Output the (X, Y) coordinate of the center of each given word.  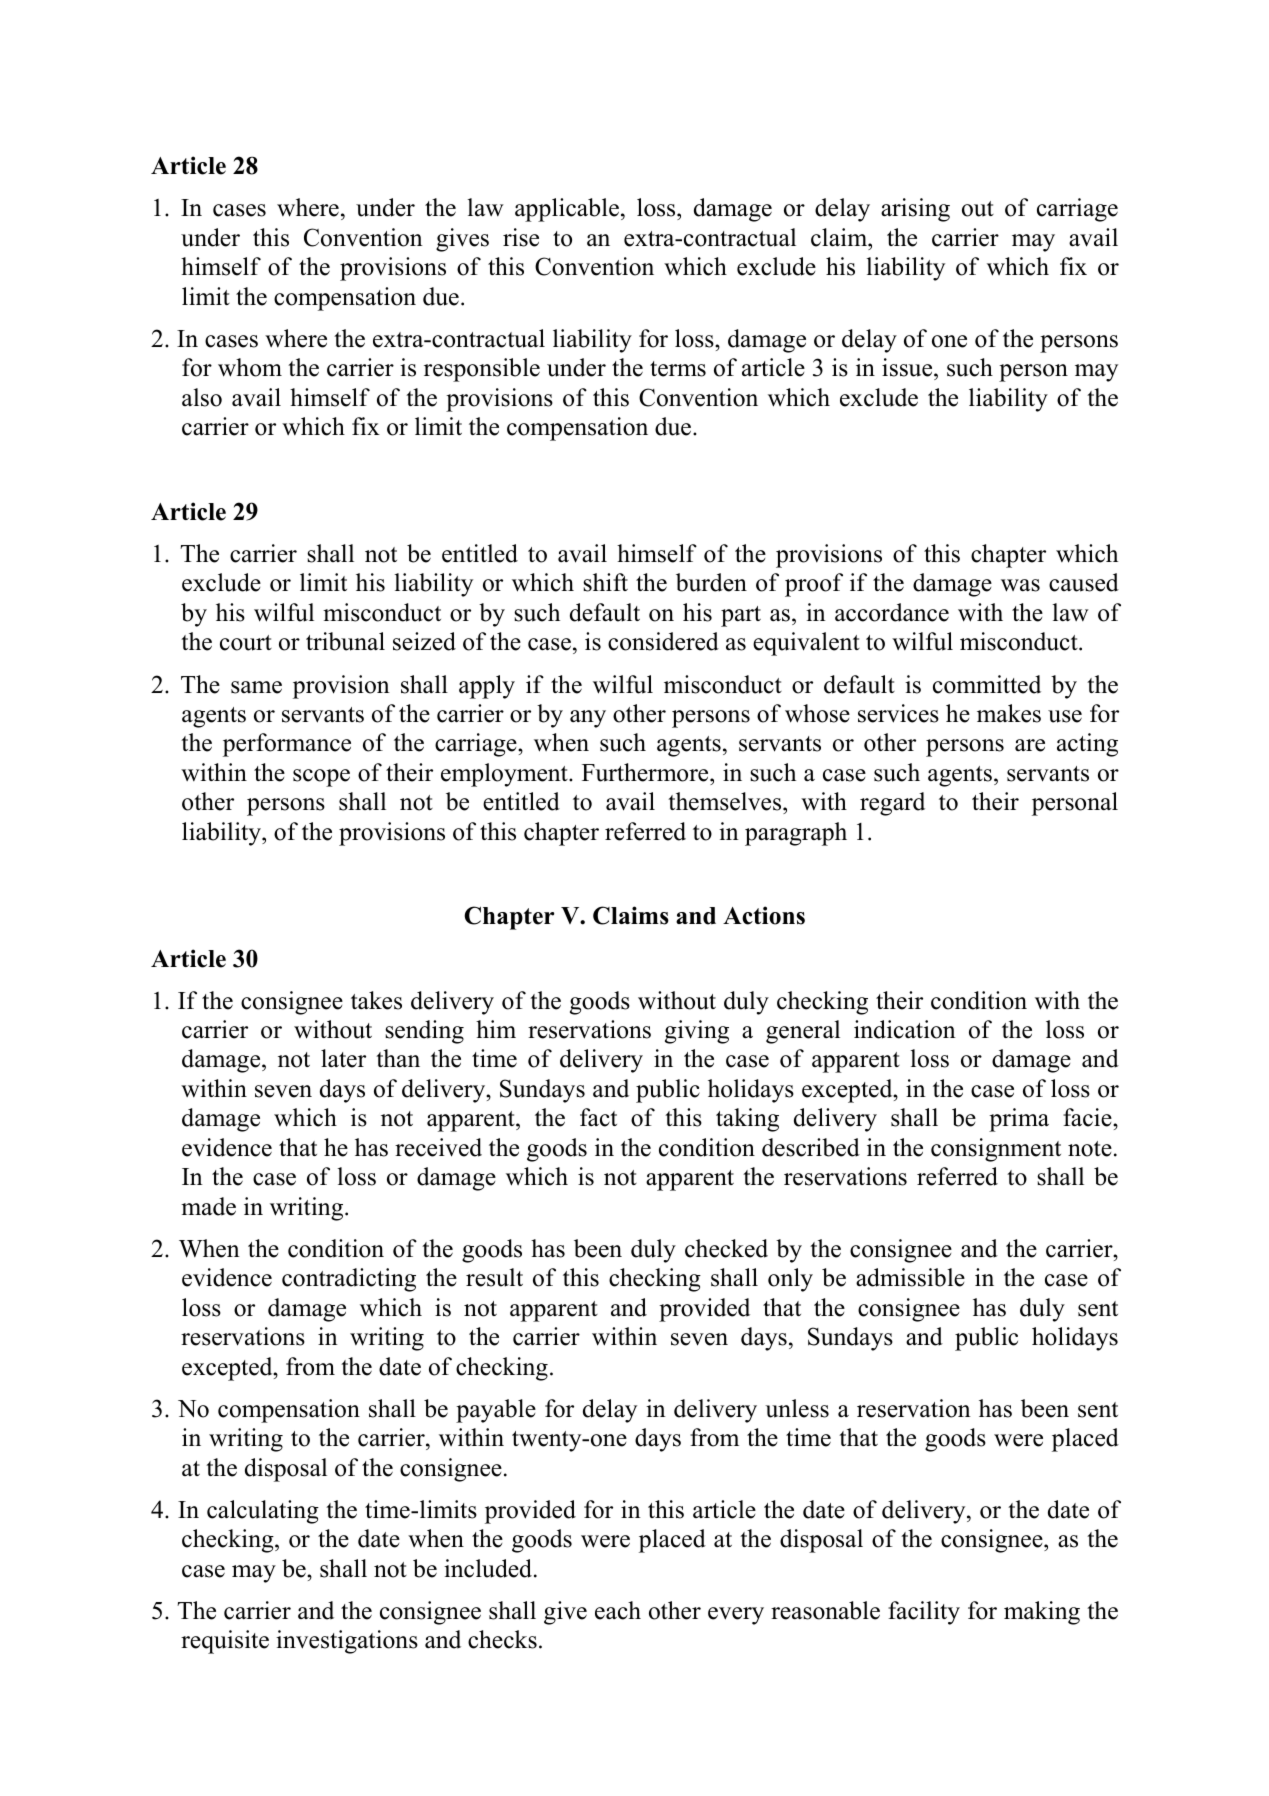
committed (987, 684)
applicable (567, 210)
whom (250, 367)
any (588, 719)
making (1042, 1613)
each (618, 1610)
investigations (347, 1642)
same (256, 687)
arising (915, 210)
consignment (996, 1150)
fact (598, 1117)
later (343, 1058)
